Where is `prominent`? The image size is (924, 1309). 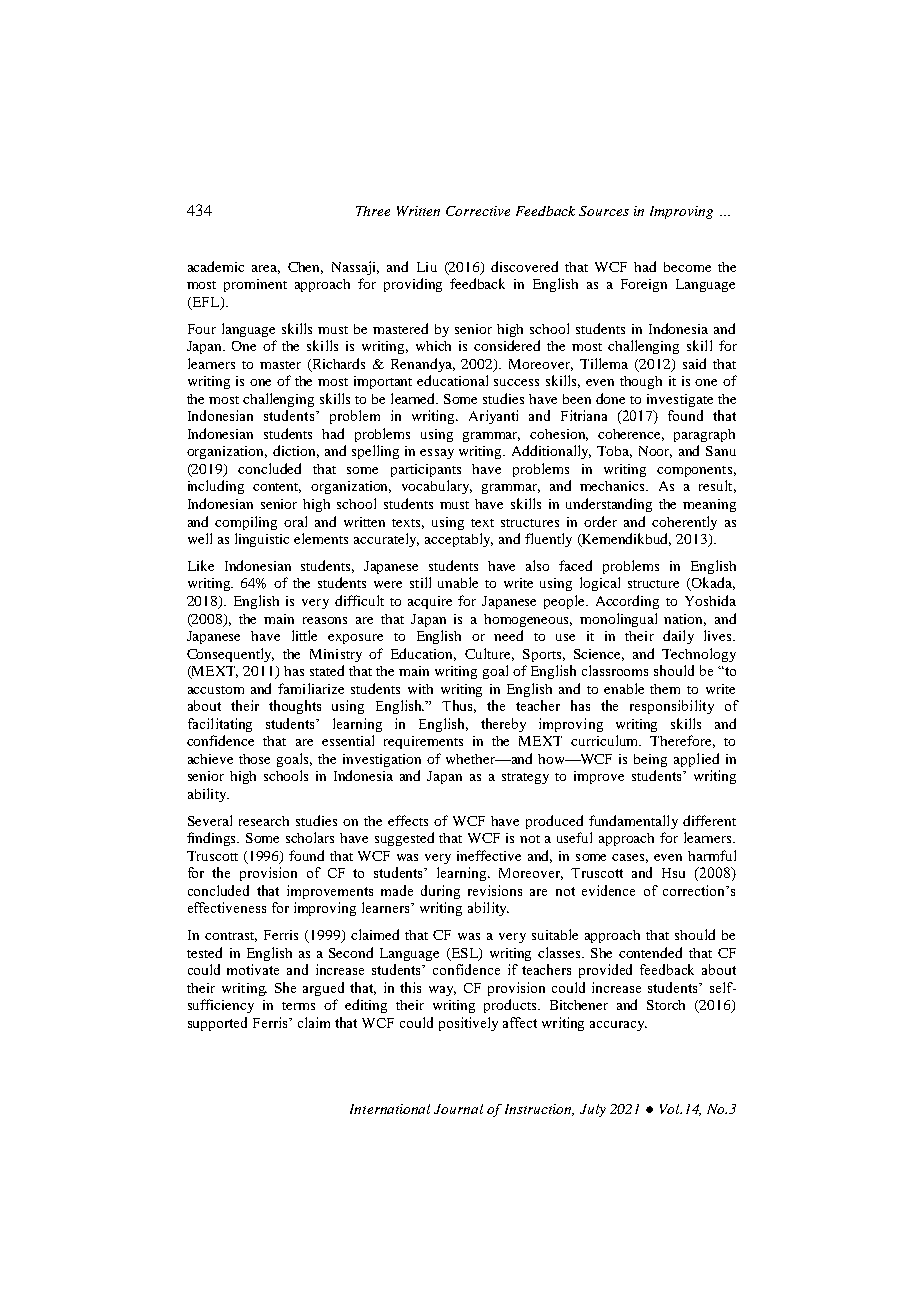 prominent is located at coordinates (255, 285).
